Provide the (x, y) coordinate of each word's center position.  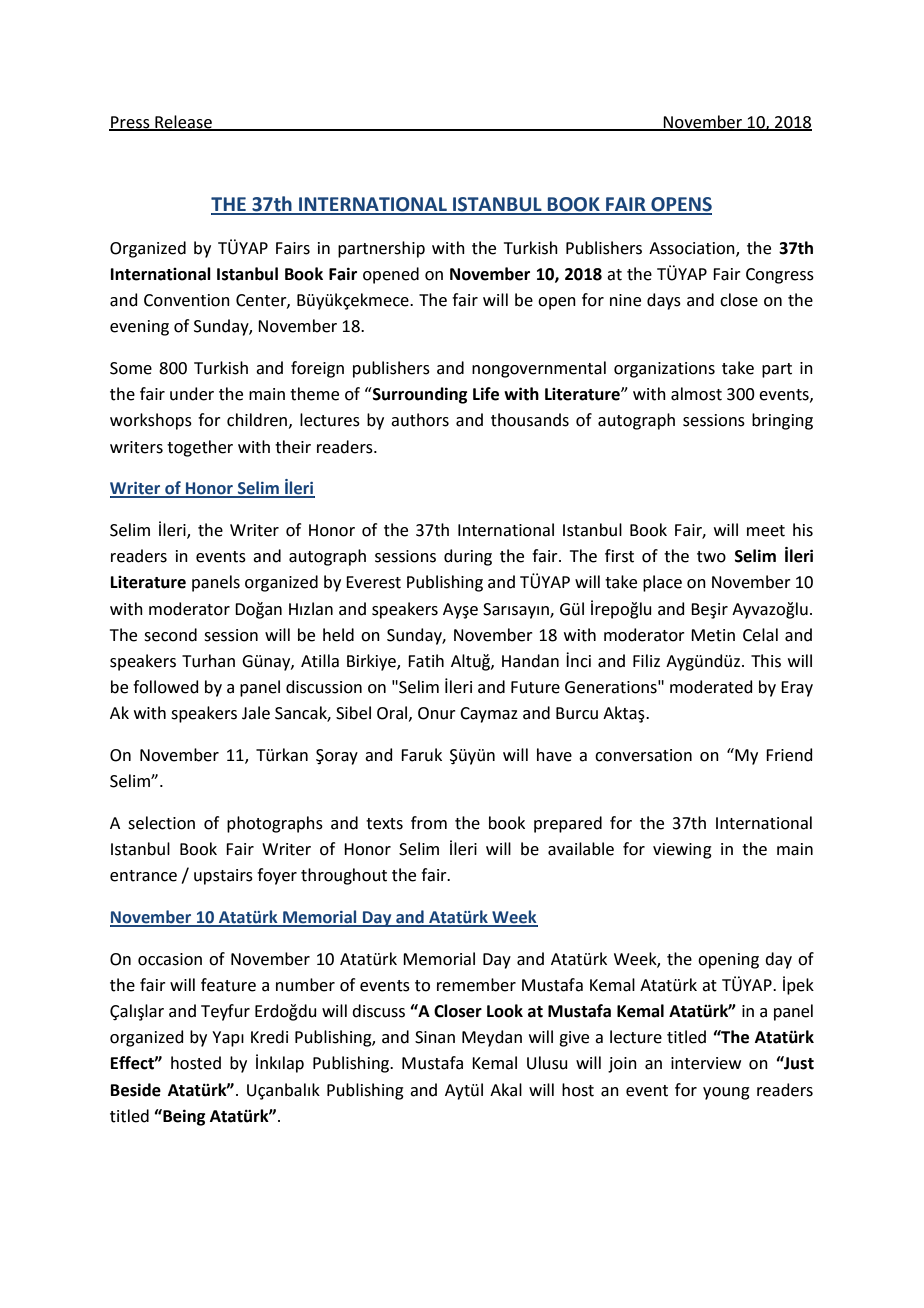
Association (693, 249)
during (468, 557)
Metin (713, 635)
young (726, 1093)
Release (183, 122)
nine (625, 300)
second (170, 635)
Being (183, 1117)
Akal (506, 1090)
